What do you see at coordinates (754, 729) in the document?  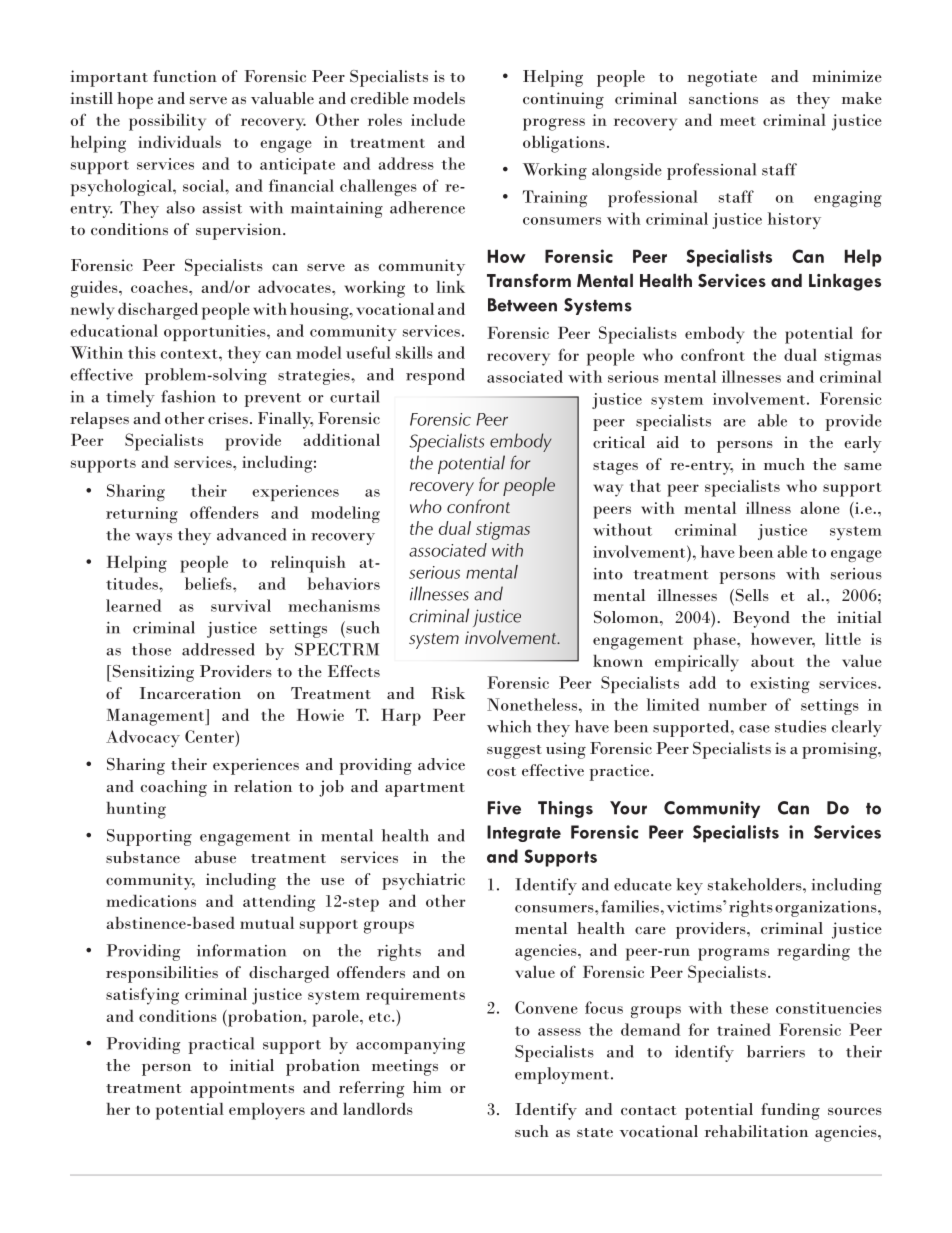 I see `case` at bounding box center [754, 729].
